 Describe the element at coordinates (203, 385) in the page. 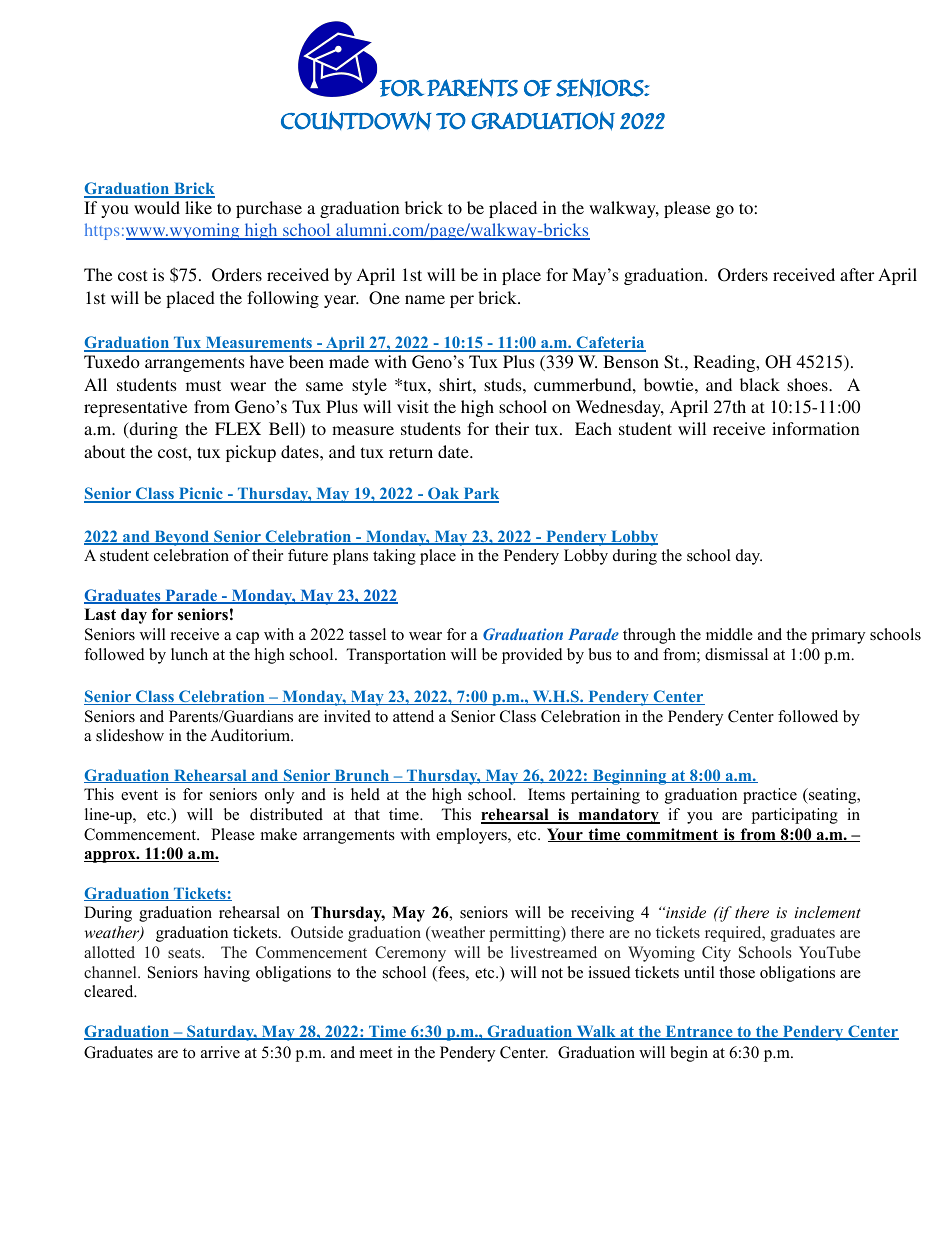

I see `must` at that location.
